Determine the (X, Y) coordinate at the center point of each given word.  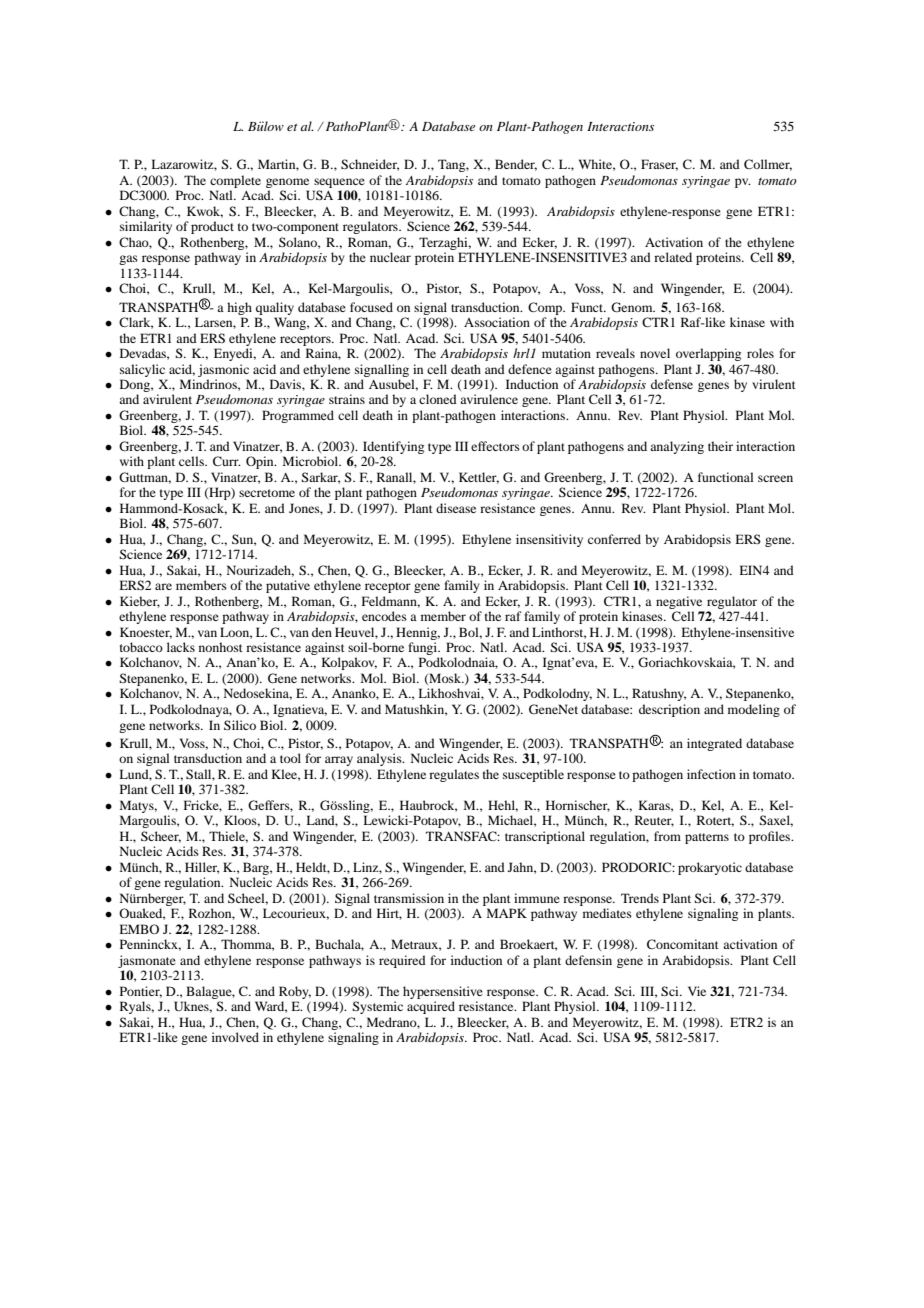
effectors (495, 446)
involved (235, 1037)
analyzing (677, 447)
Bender (516, 165)
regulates (454, 775)
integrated (714, 744)
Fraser (659, 165)
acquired (431, 1007)
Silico (240, 725)
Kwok (205, 212)
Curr (227, 461)
